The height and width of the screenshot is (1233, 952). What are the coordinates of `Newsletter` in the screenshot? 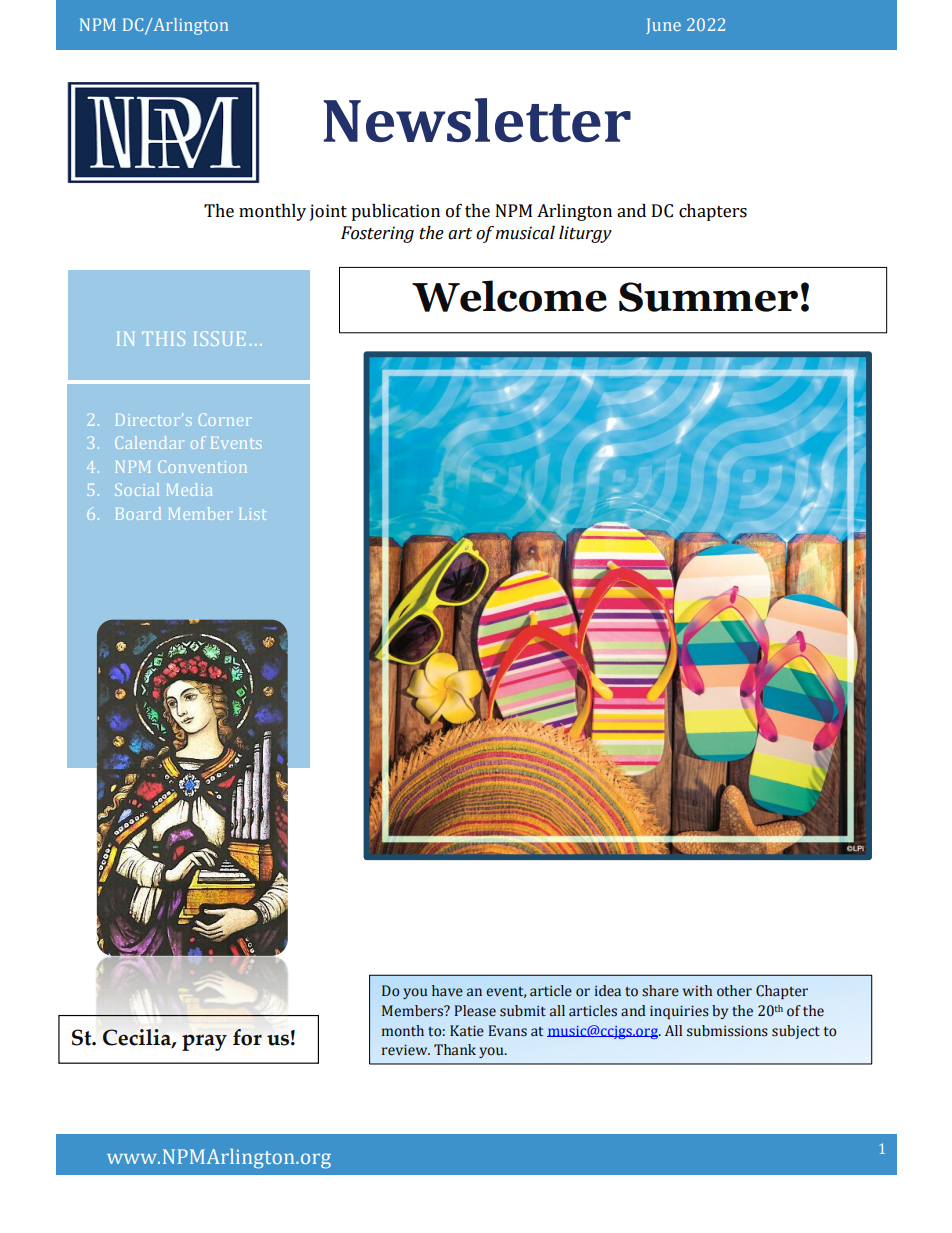 It's located at (477, 120).
